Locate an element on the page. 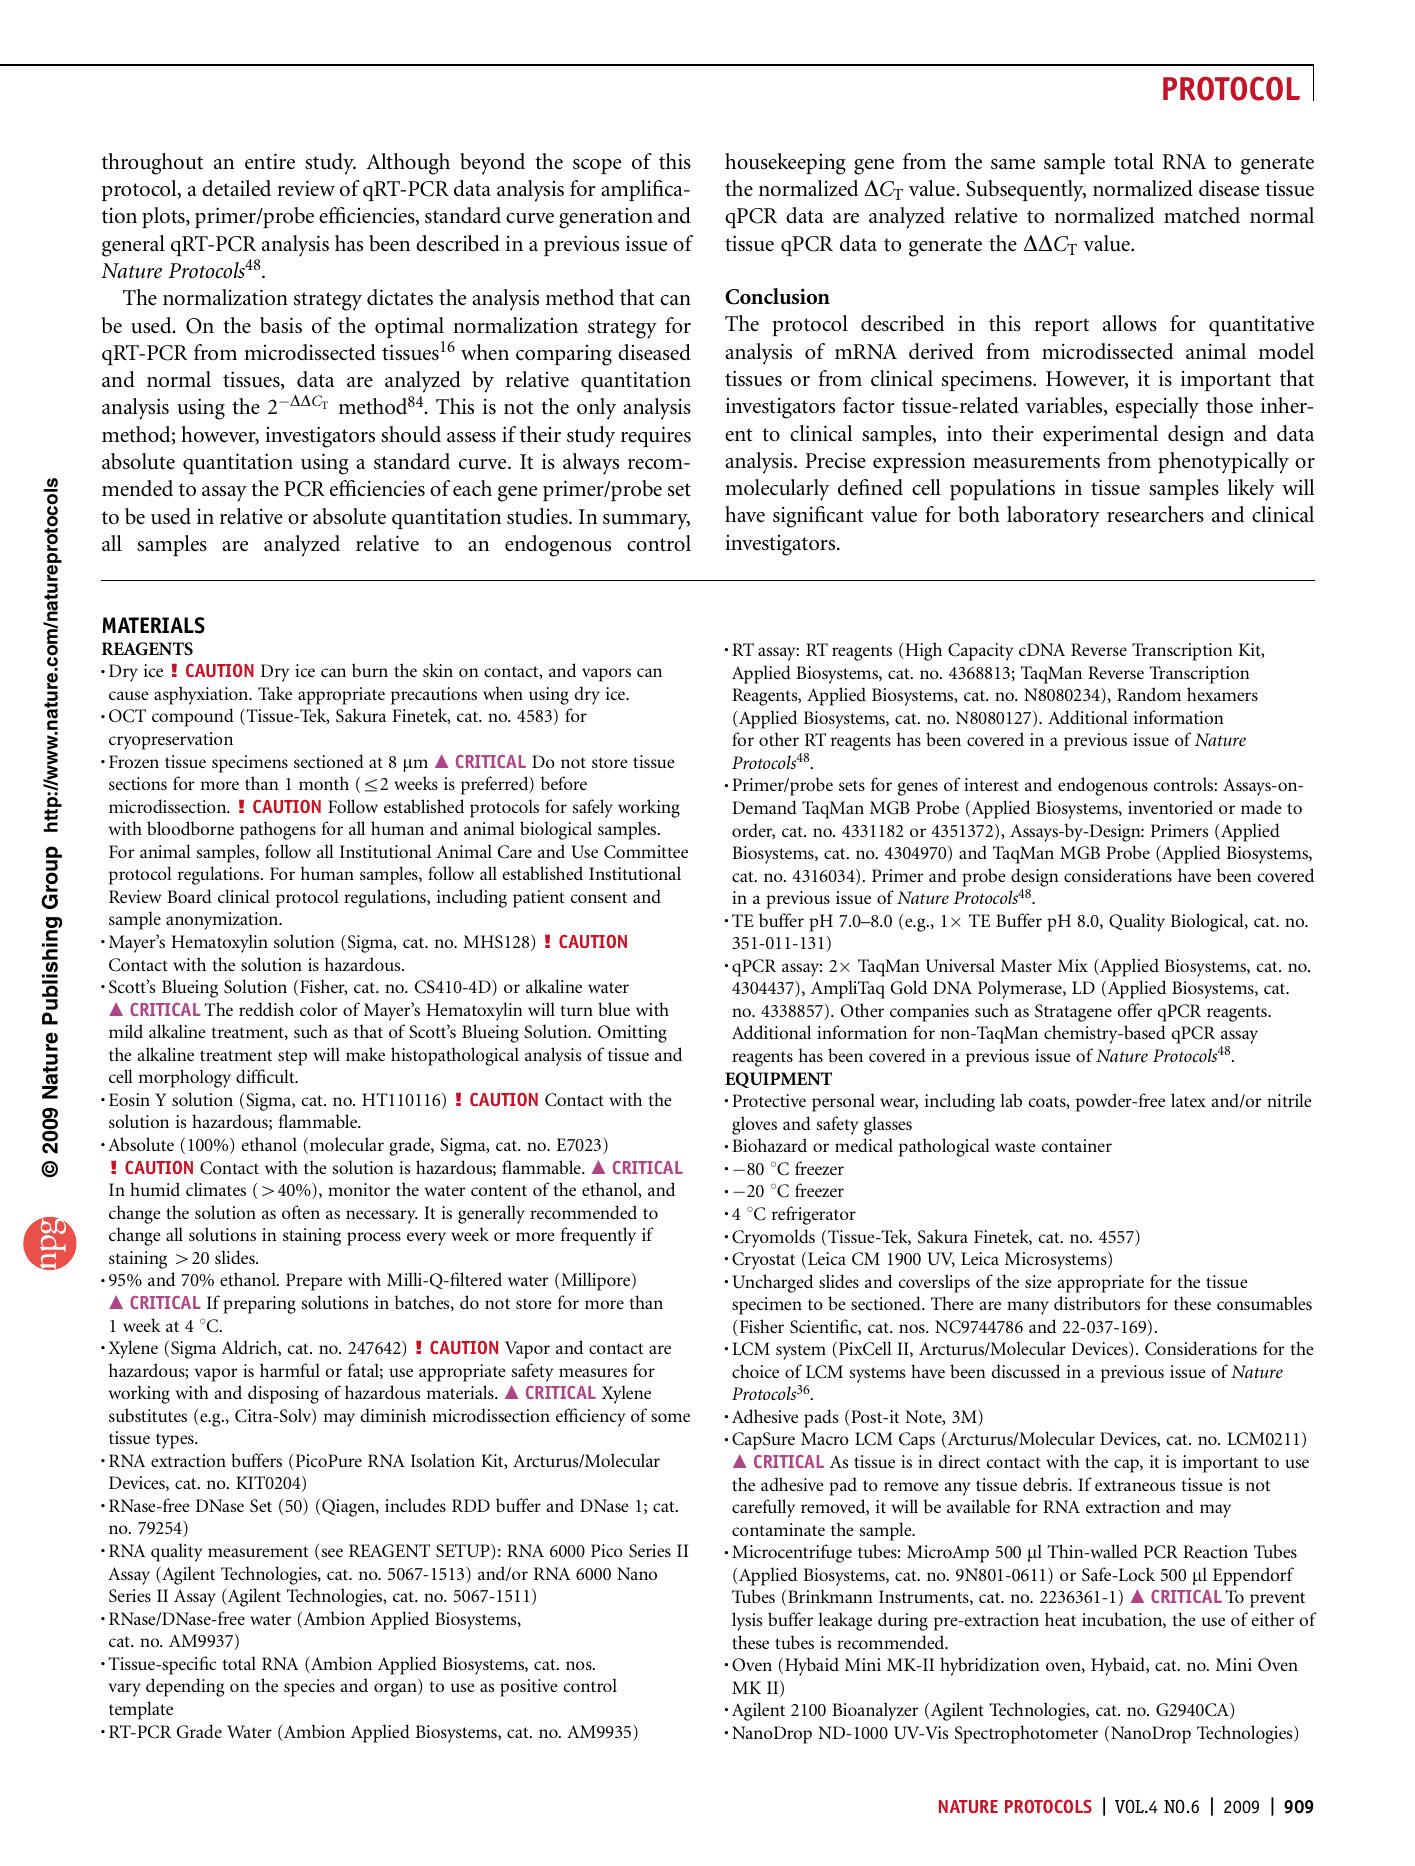 The image size is (1415, 1866). housekeeping is located at coordinates (785, 164).
